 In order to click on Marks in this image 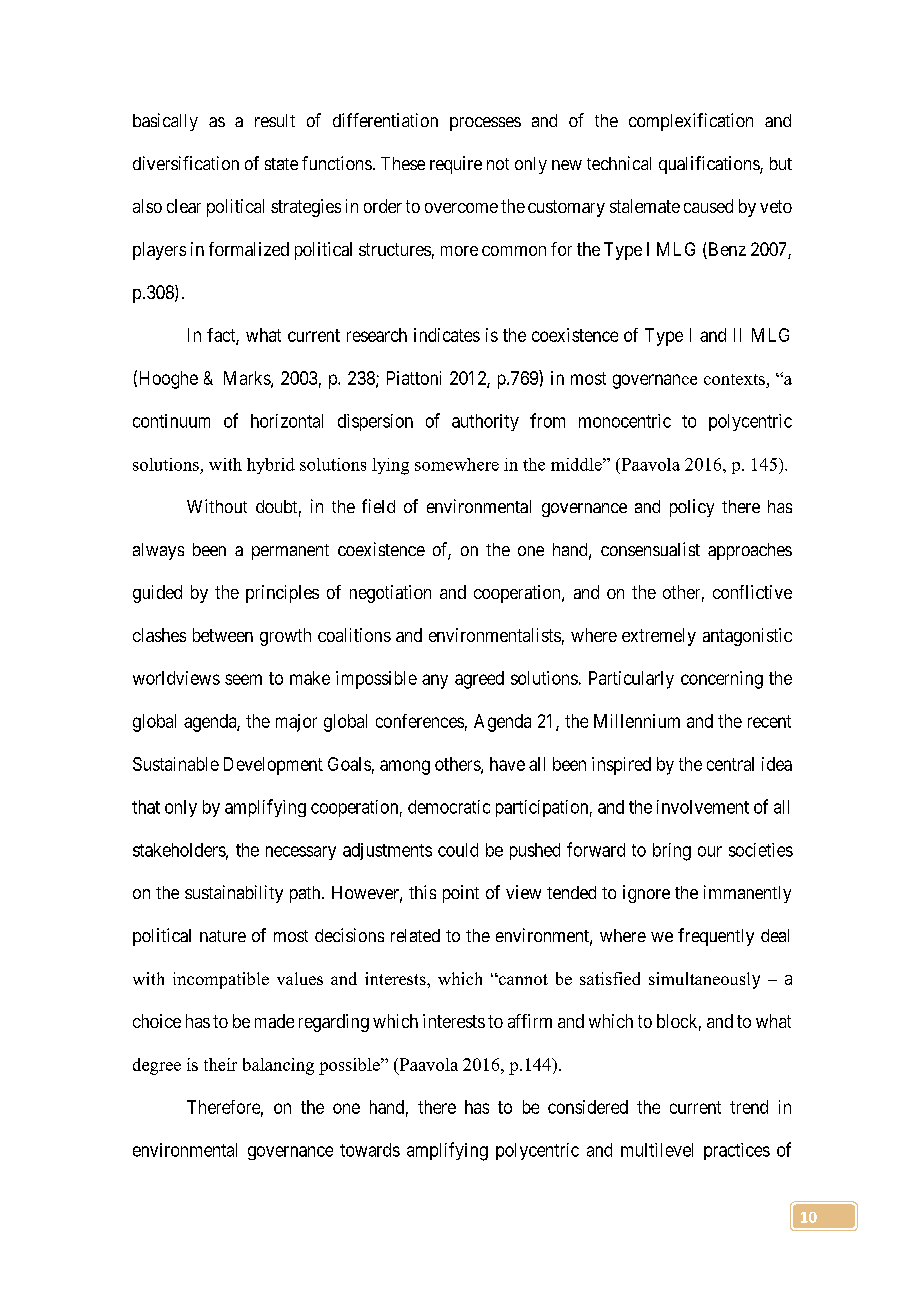, I will do `click(248, 379)`.
